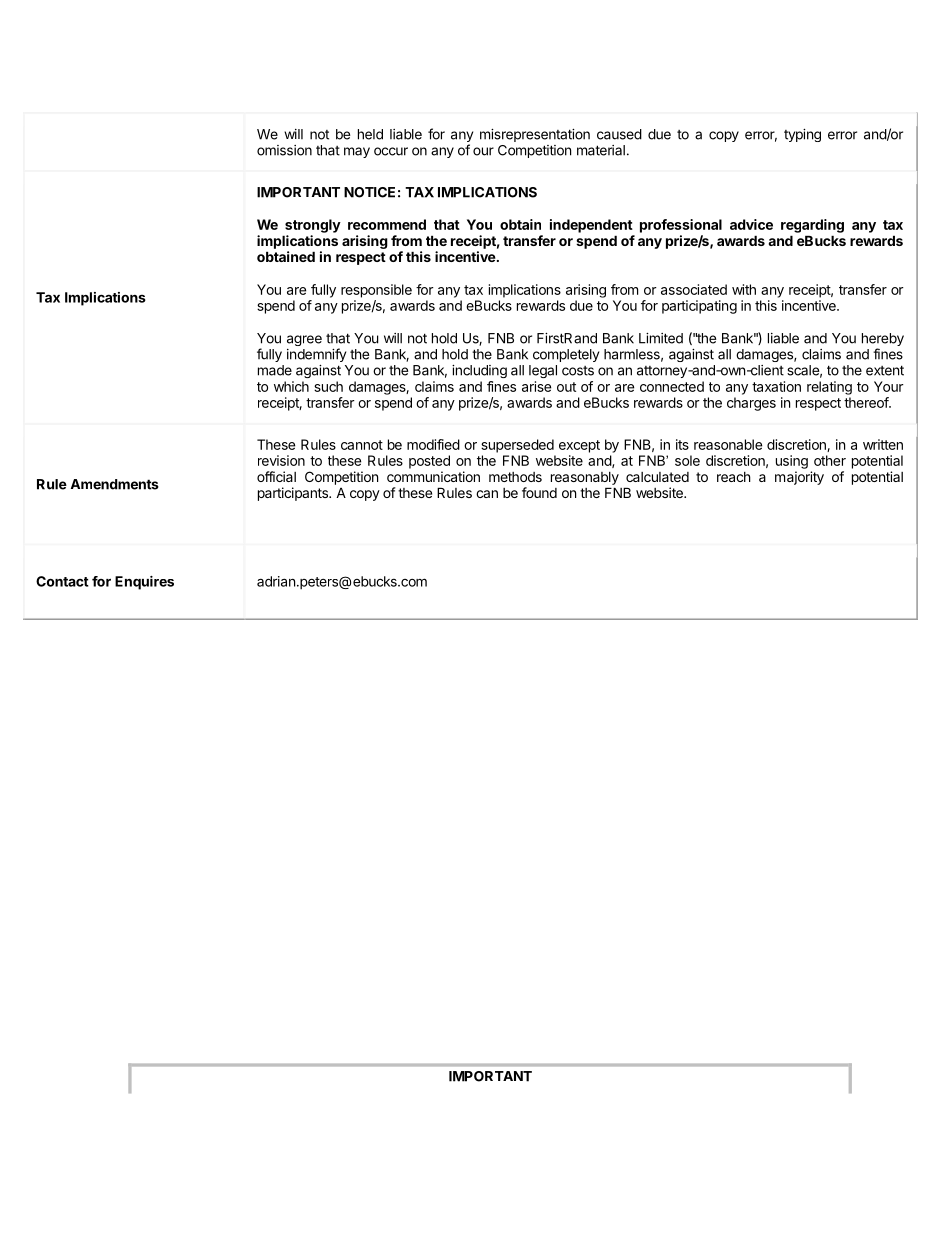 The height and width of the screenshot is (1233, 952). Describe the element at coordinates (812, 226) in the screenshot. I see `regarding` at that location.
